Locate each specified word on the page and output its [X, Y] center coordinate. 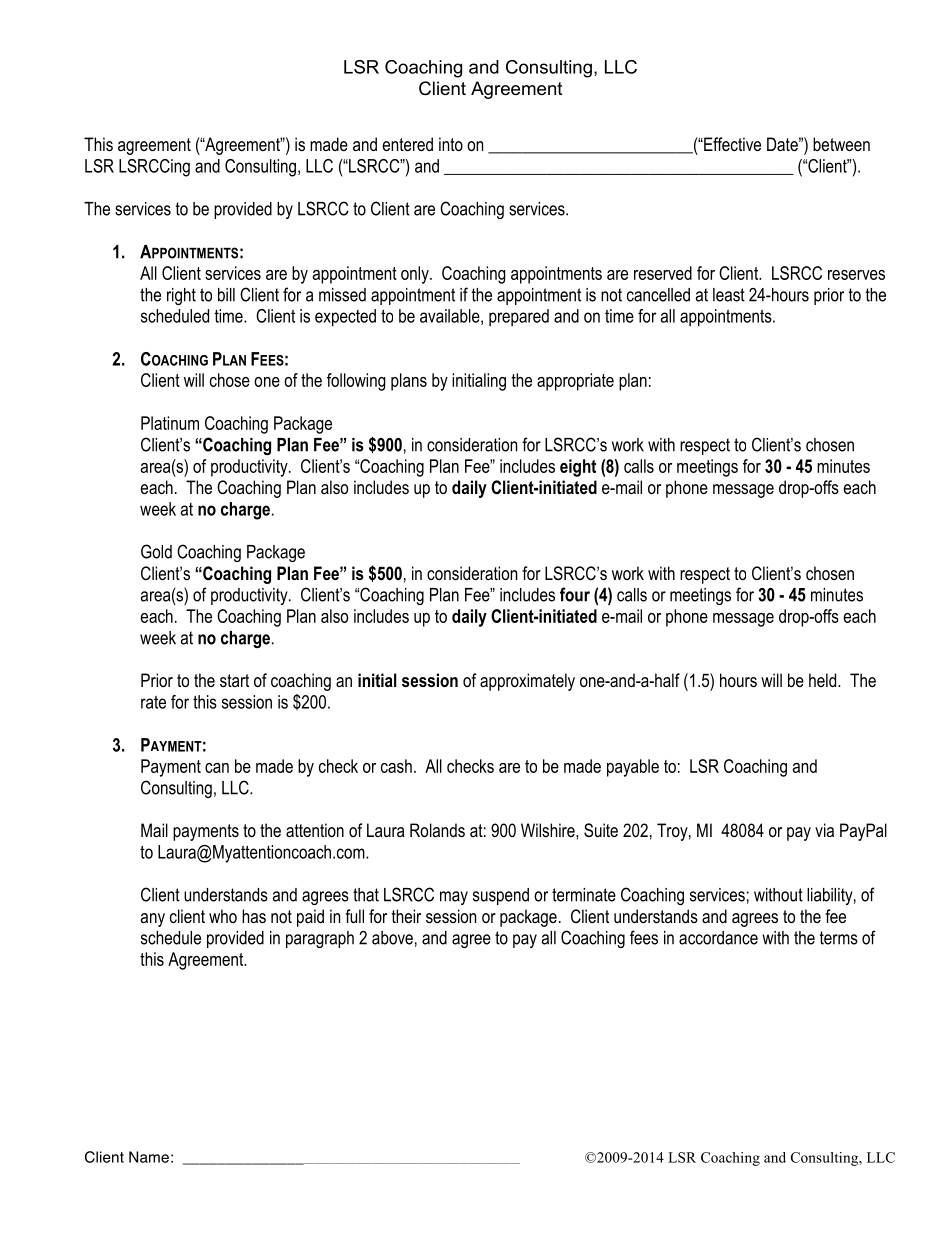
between [841, 144]
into [451, 144]
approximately [527, 682]
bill [226, 295]
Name [149, 1157]
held [824, 680]
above [392, 938]
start [234, 680]
